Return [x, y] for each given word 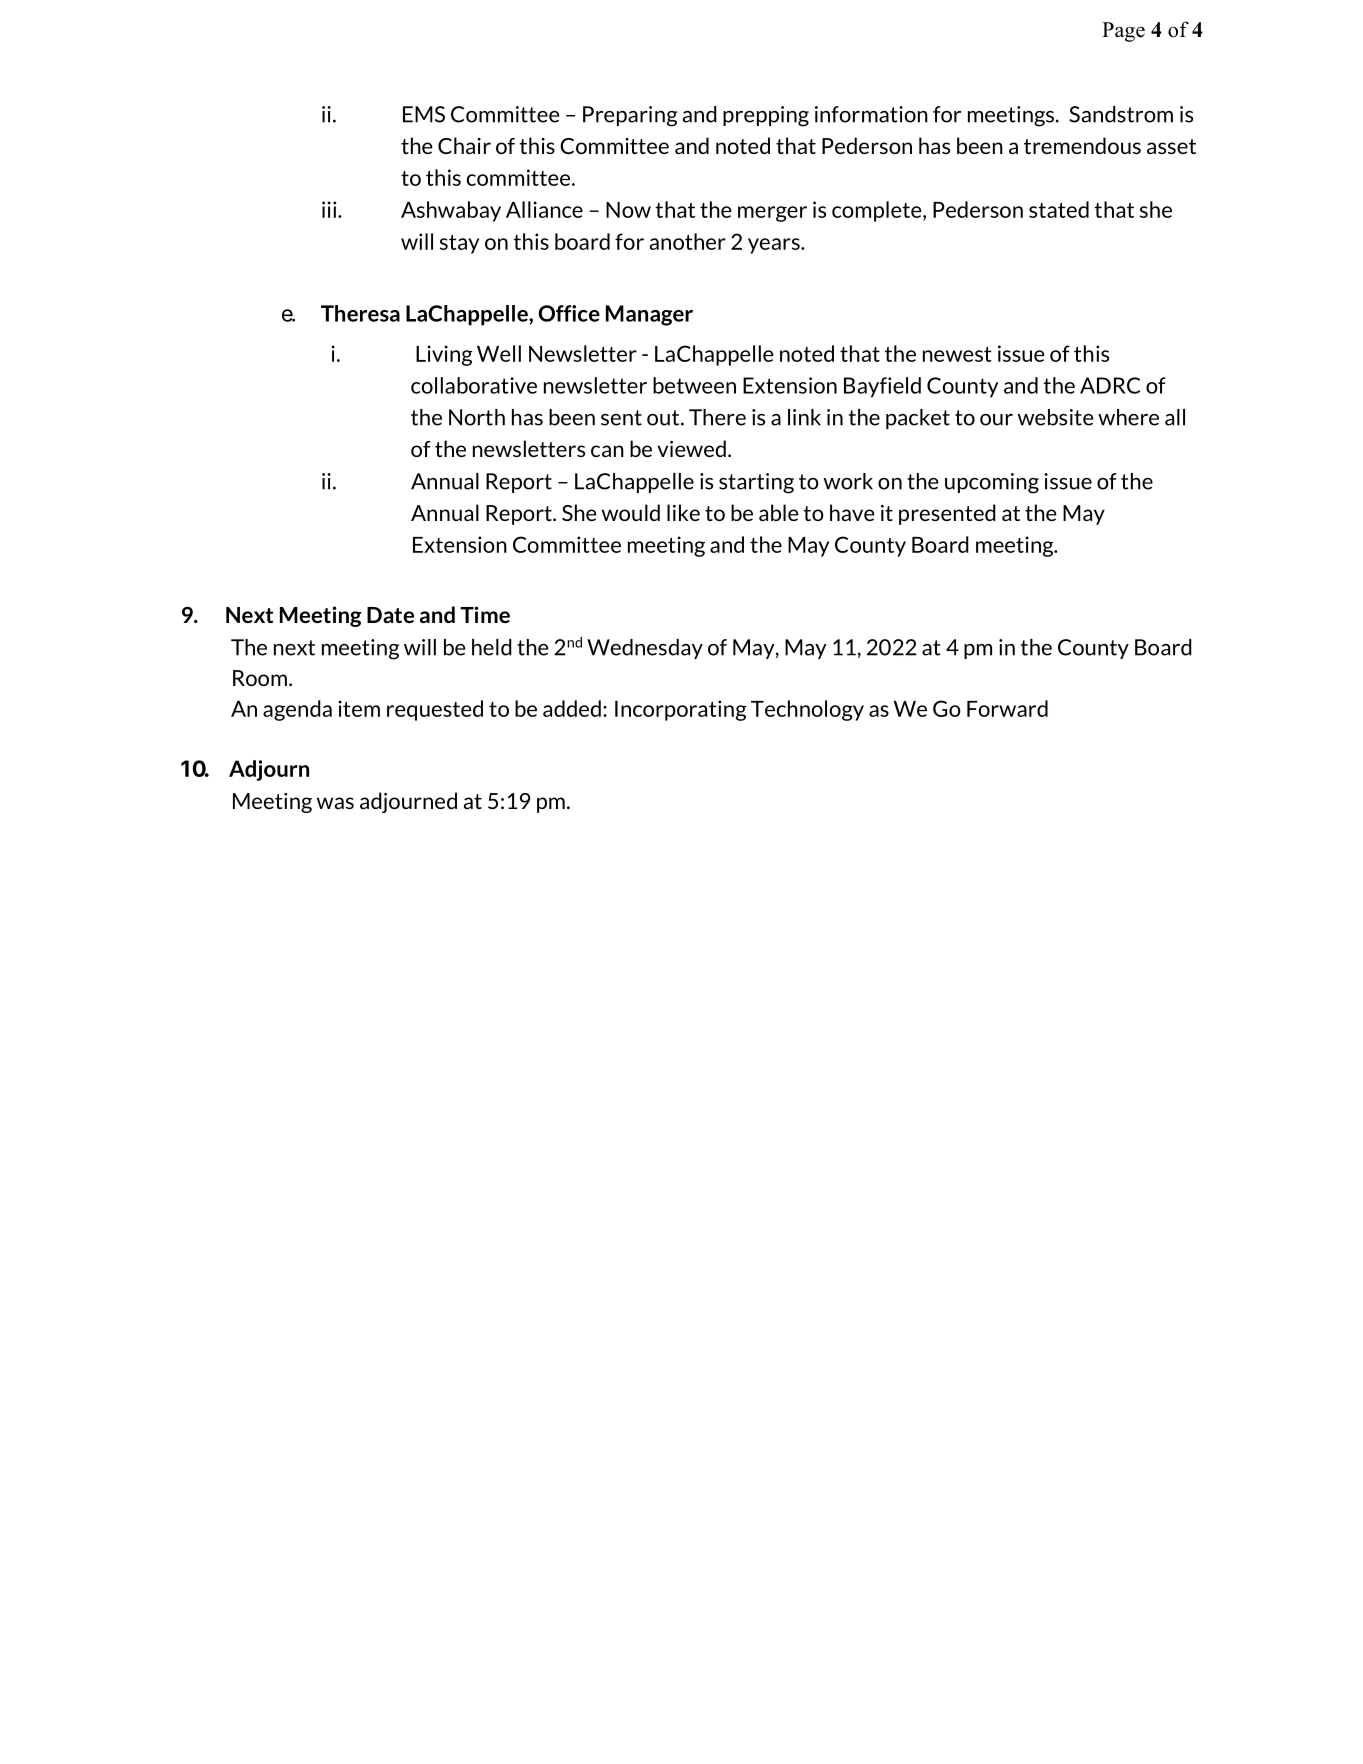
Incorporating [681, 710]
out [664, 418]
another [688, 241]
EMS [424, 114]
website [1056, 417]
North [477, 417]
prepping [766, 116]
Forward [1007, 708]
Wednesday [645, 649]
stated [1059, 209]
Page [1123, 32]
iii [330, 209]
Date [390, 615]
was [335, 803]
